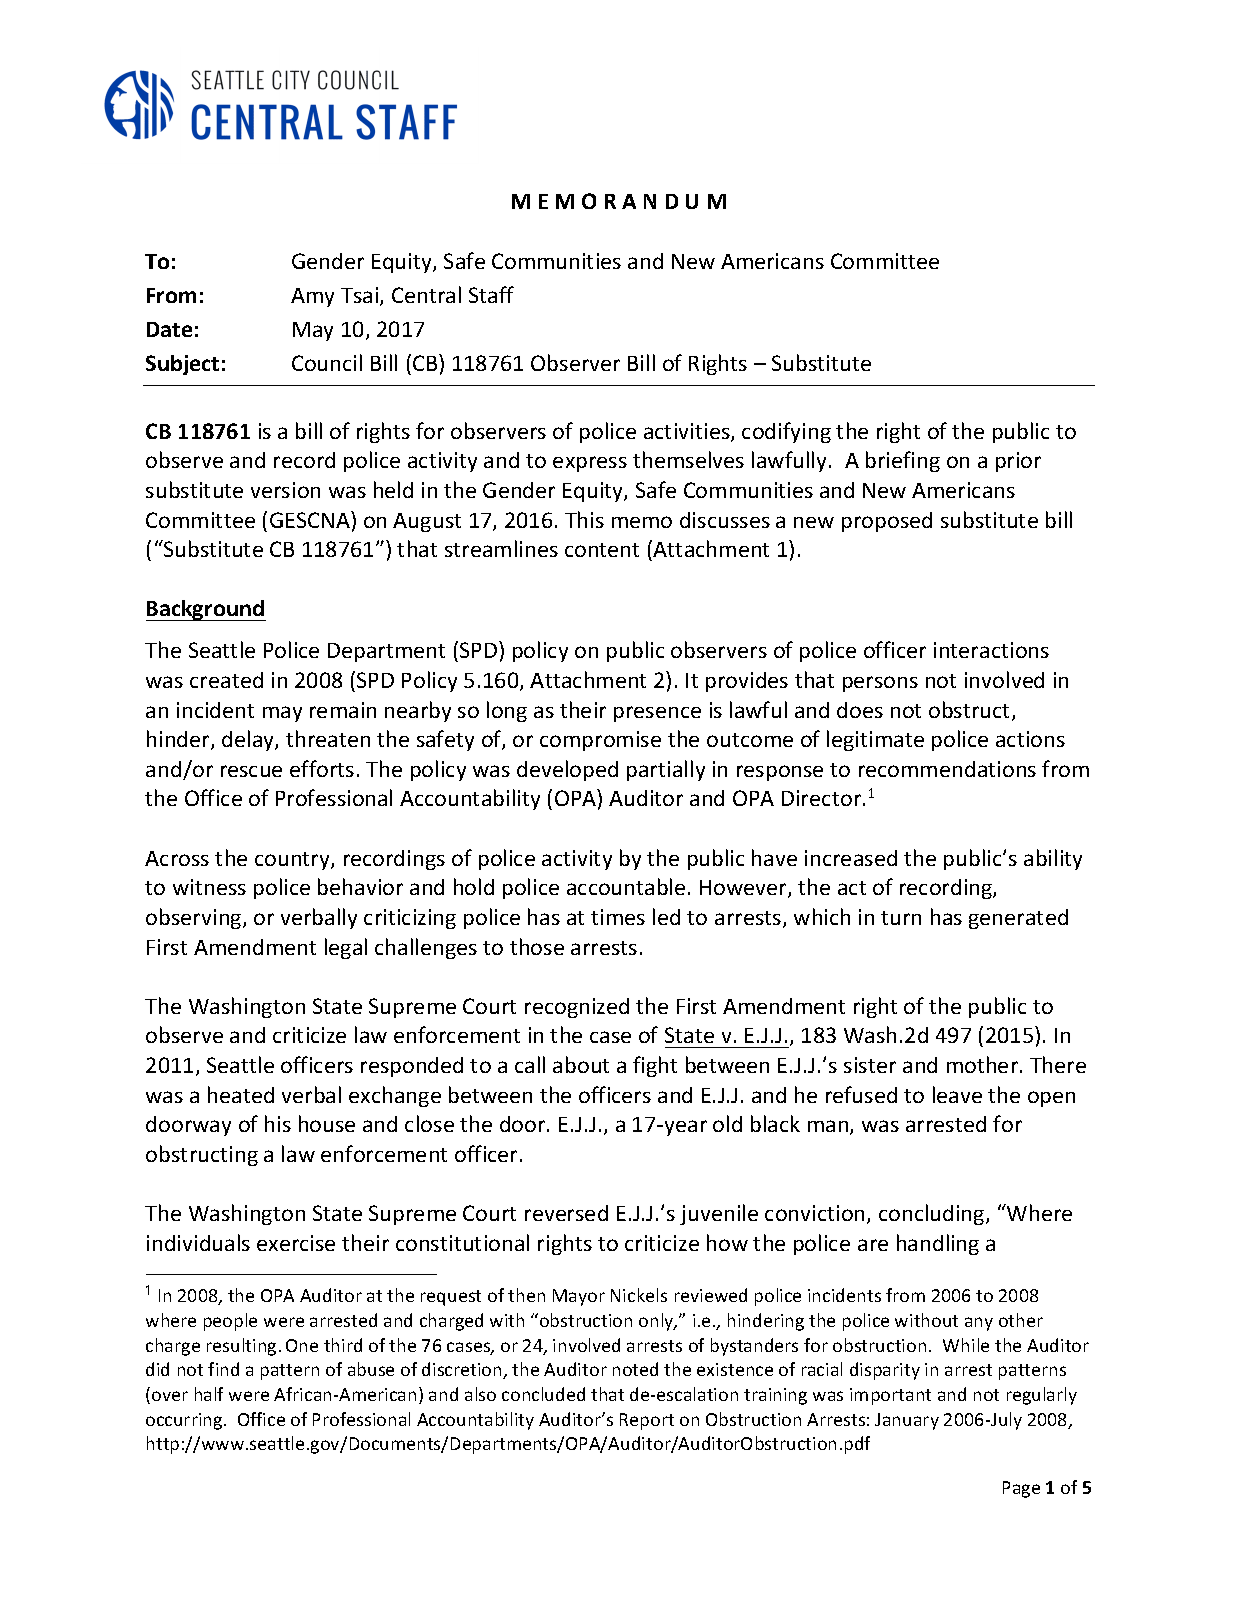 The image size is (1238, 1602). Describe the element at coordinates (602, 550) in the image. I see `content` at that location.
